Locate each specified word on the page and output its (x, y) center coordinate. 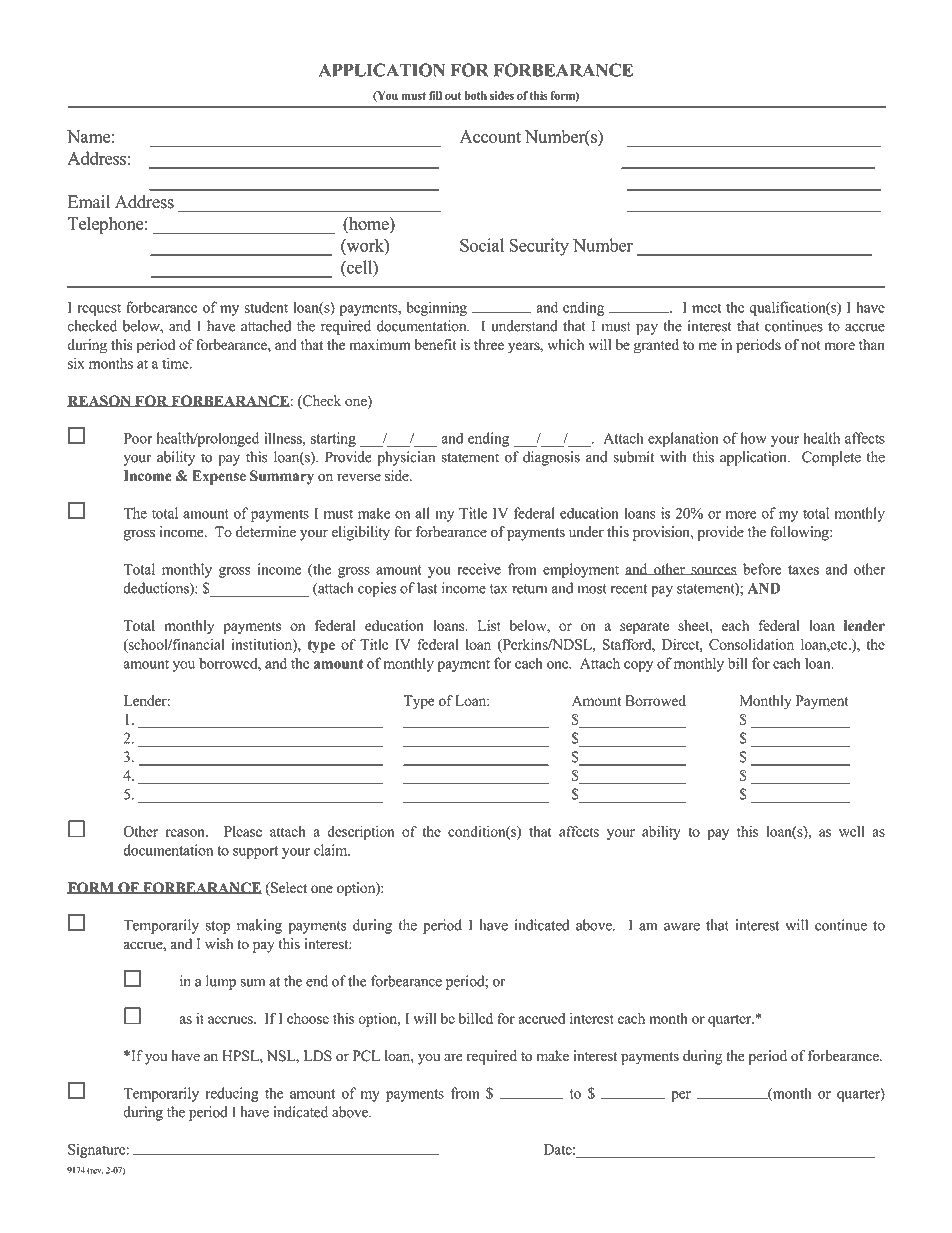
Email (89, 201)
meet (706, 308)
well (851, 831)
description (360, 833)
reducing (232, 1094)
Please (243, 831)
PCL (366, 1056)
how (754, 438)
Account (490, 136)
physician (406, 458)
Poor (138, 438)
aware (682, 927)
